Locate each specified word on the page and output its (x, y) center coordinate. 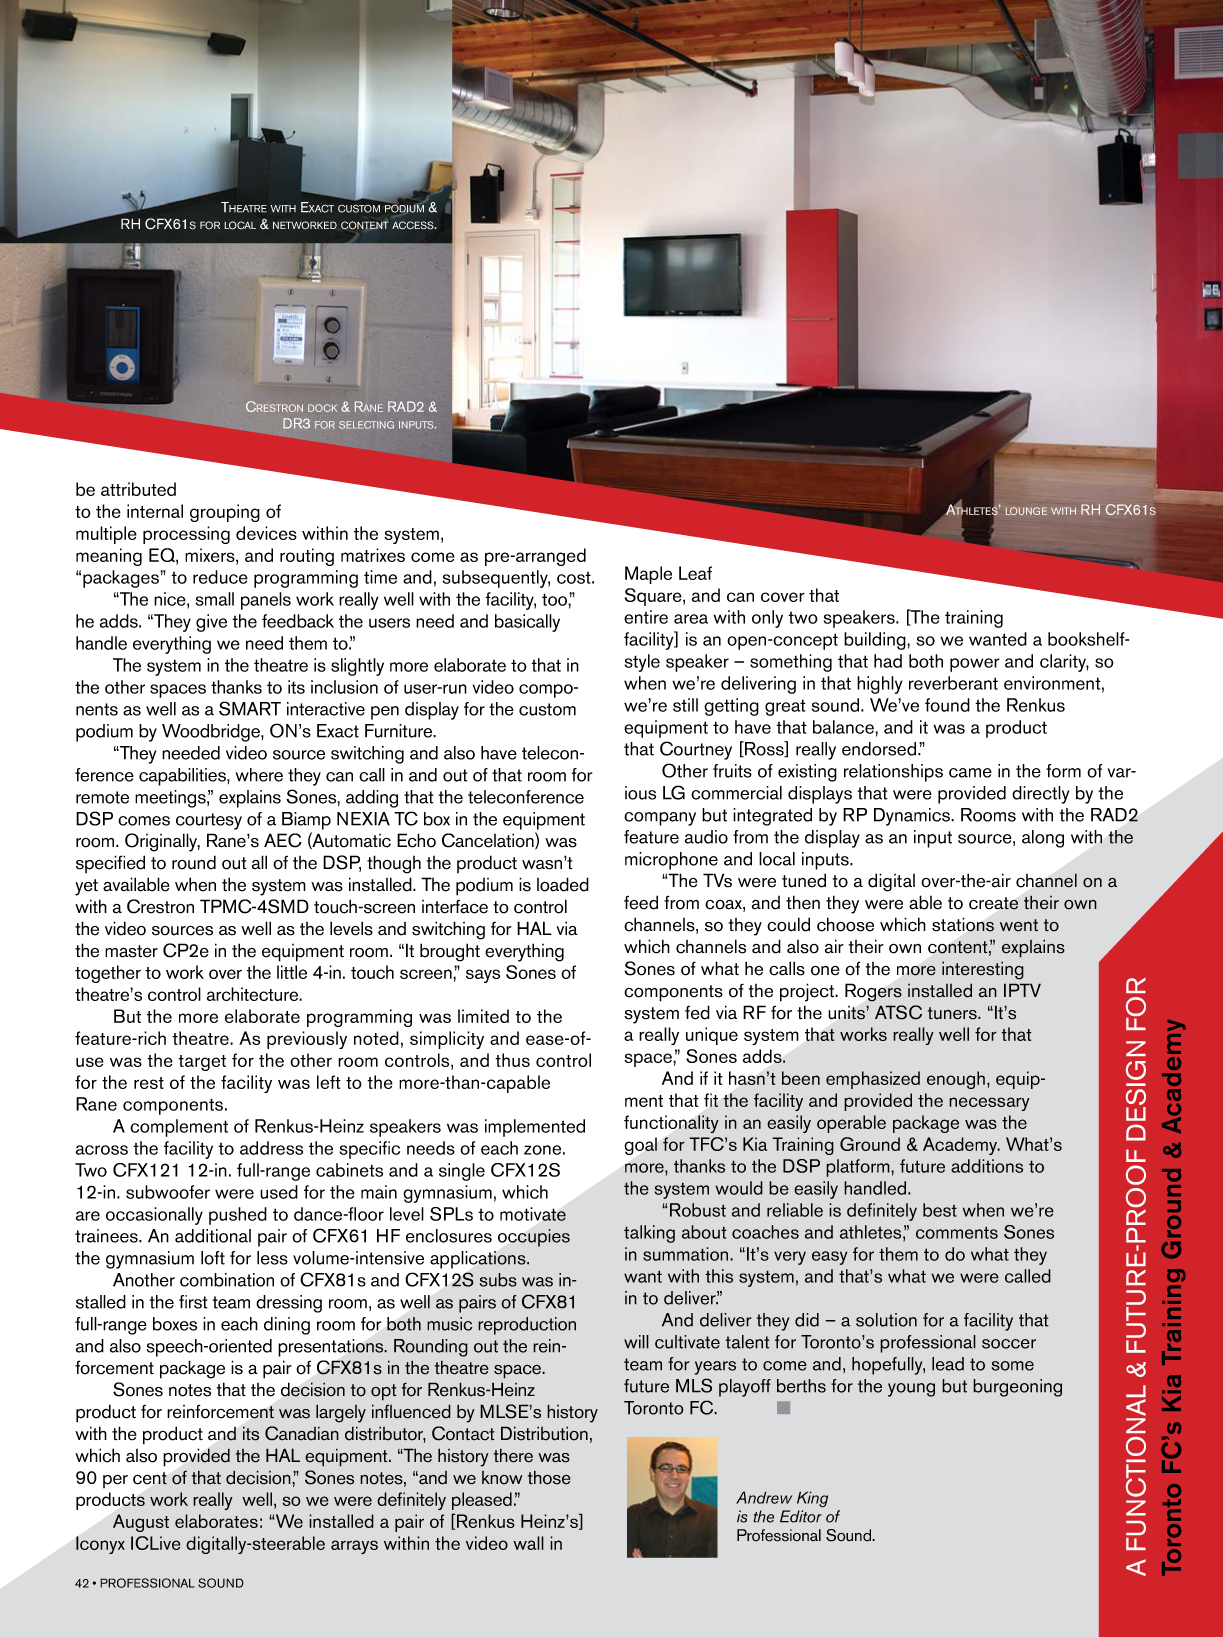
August (141, 1523)
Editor (801, 1516)
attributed (138, 489)
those (549, 1477)
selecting (366, 425)
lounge (1026, 511)
